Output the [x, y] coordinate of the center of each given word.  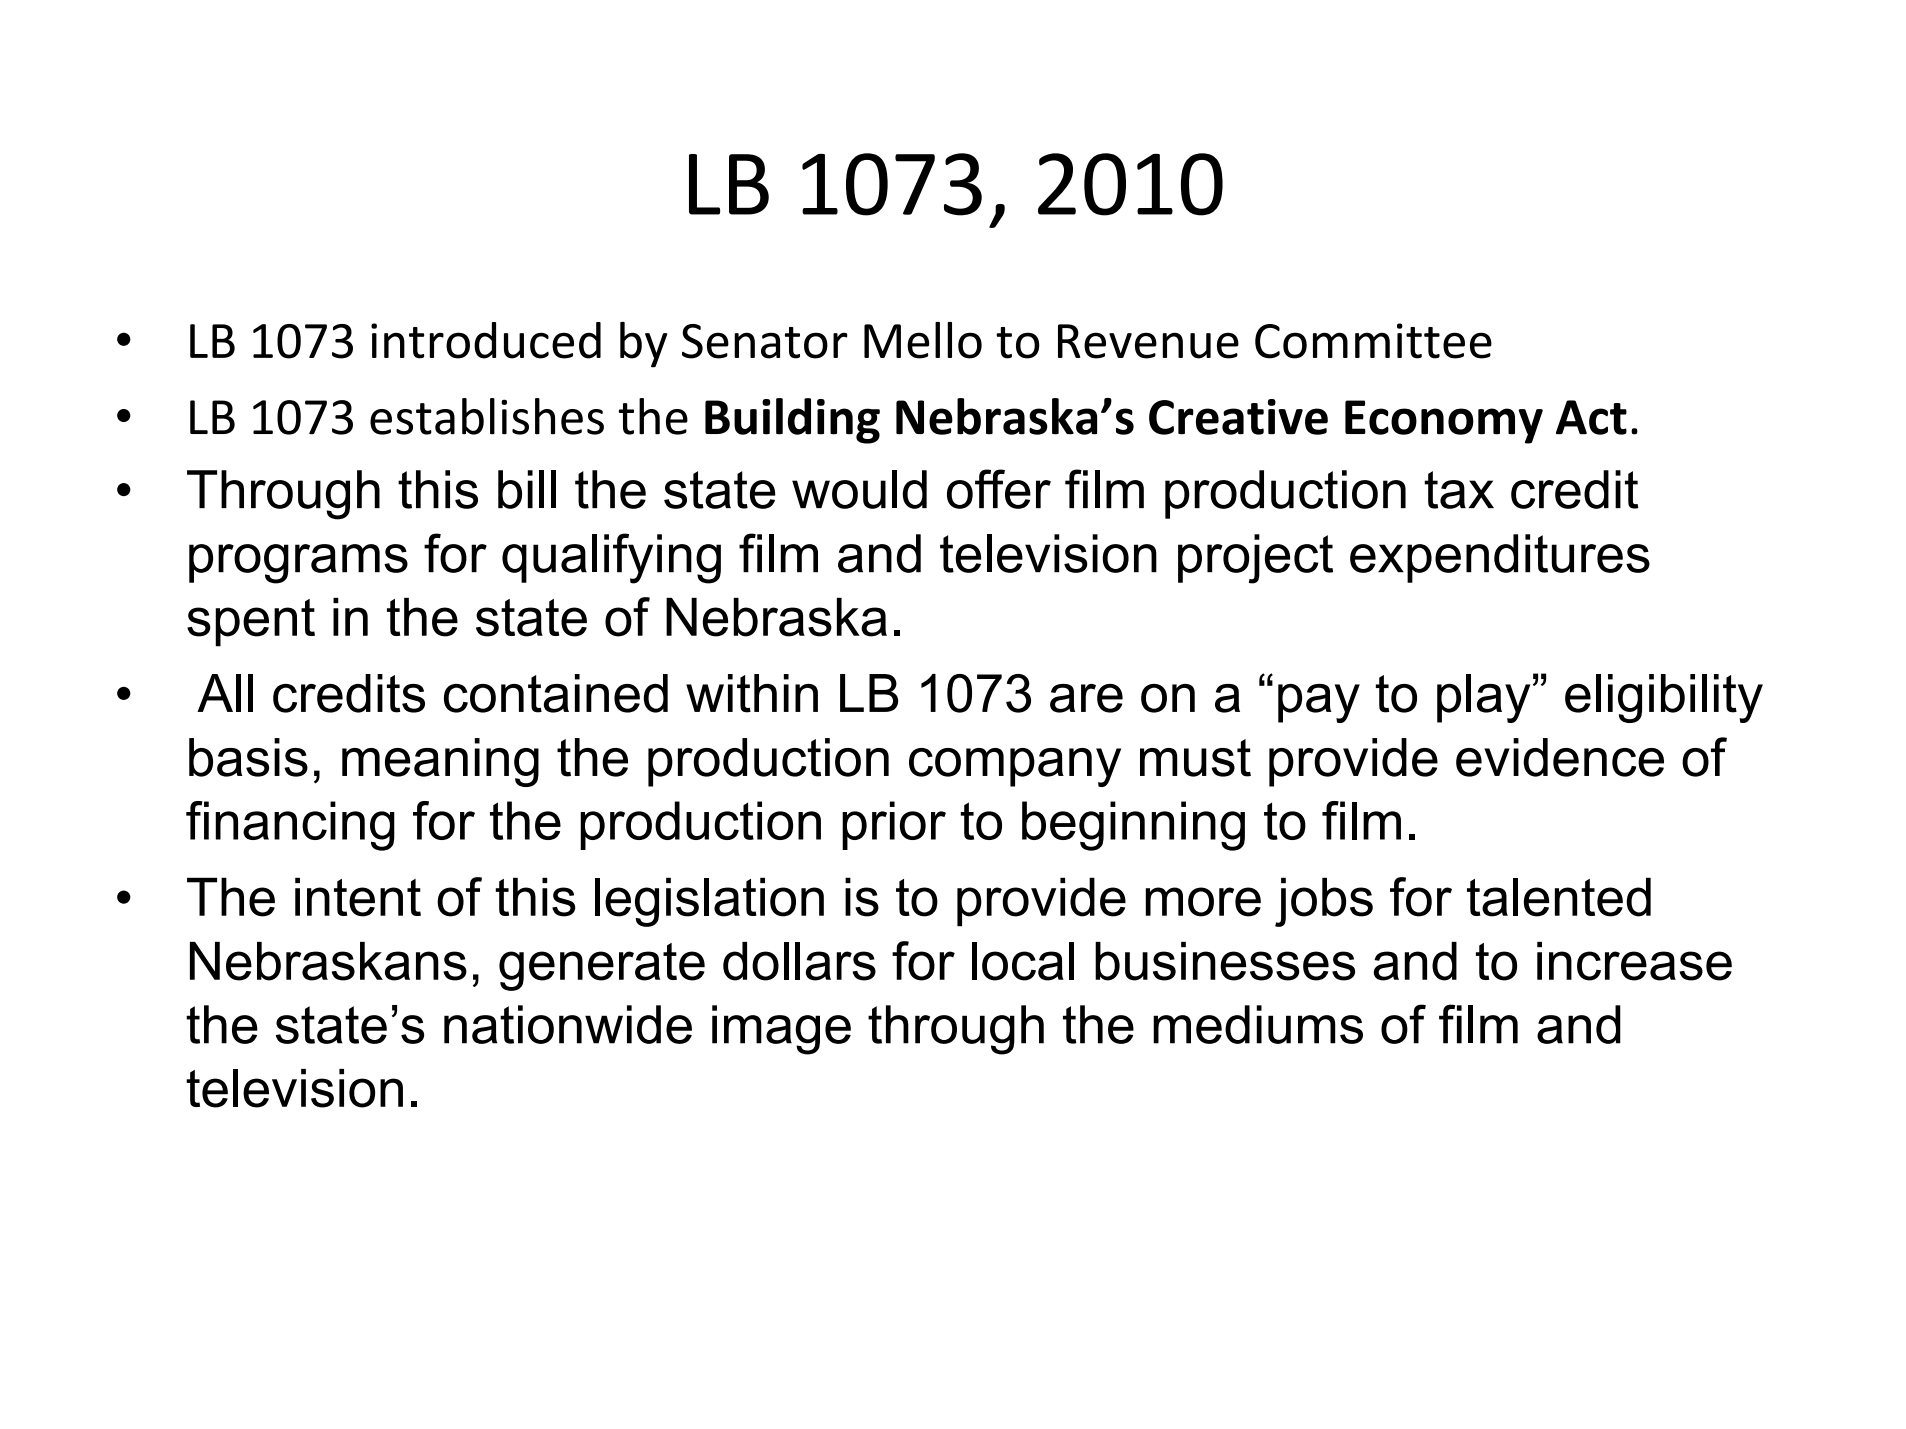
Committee [1373, 341]
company [1015, 767]
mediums [1258, 1024]
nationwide [568, 1024]
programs [298, 564]
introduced [486, 340]
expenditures [1500, 558]
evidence [1560, 757]
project [1255, 559]
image [781, 1030]
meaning [440, 762]
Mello [923, 340]
